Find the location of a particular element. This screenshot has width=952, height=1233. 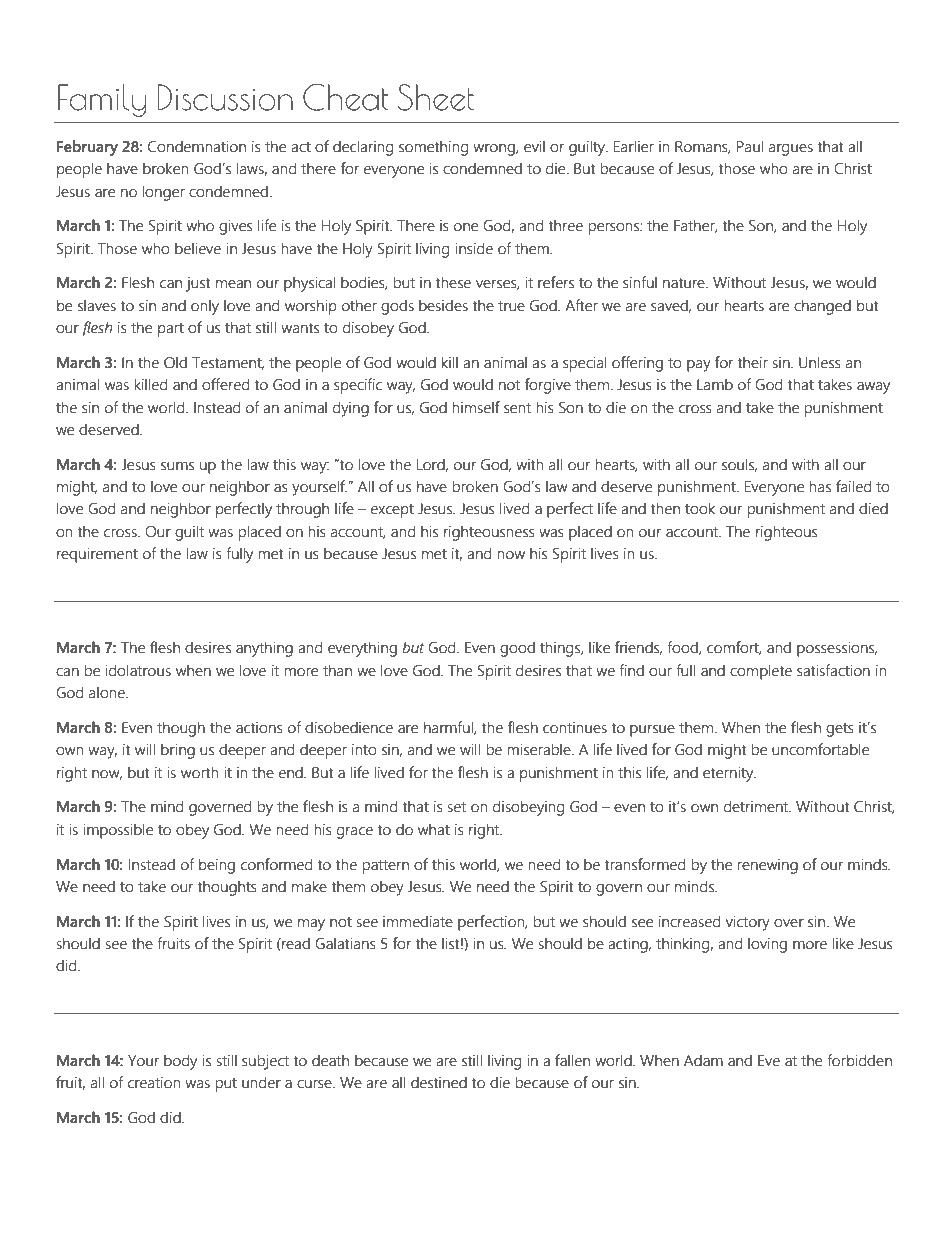

argues is located at coordinates (791, 150).
